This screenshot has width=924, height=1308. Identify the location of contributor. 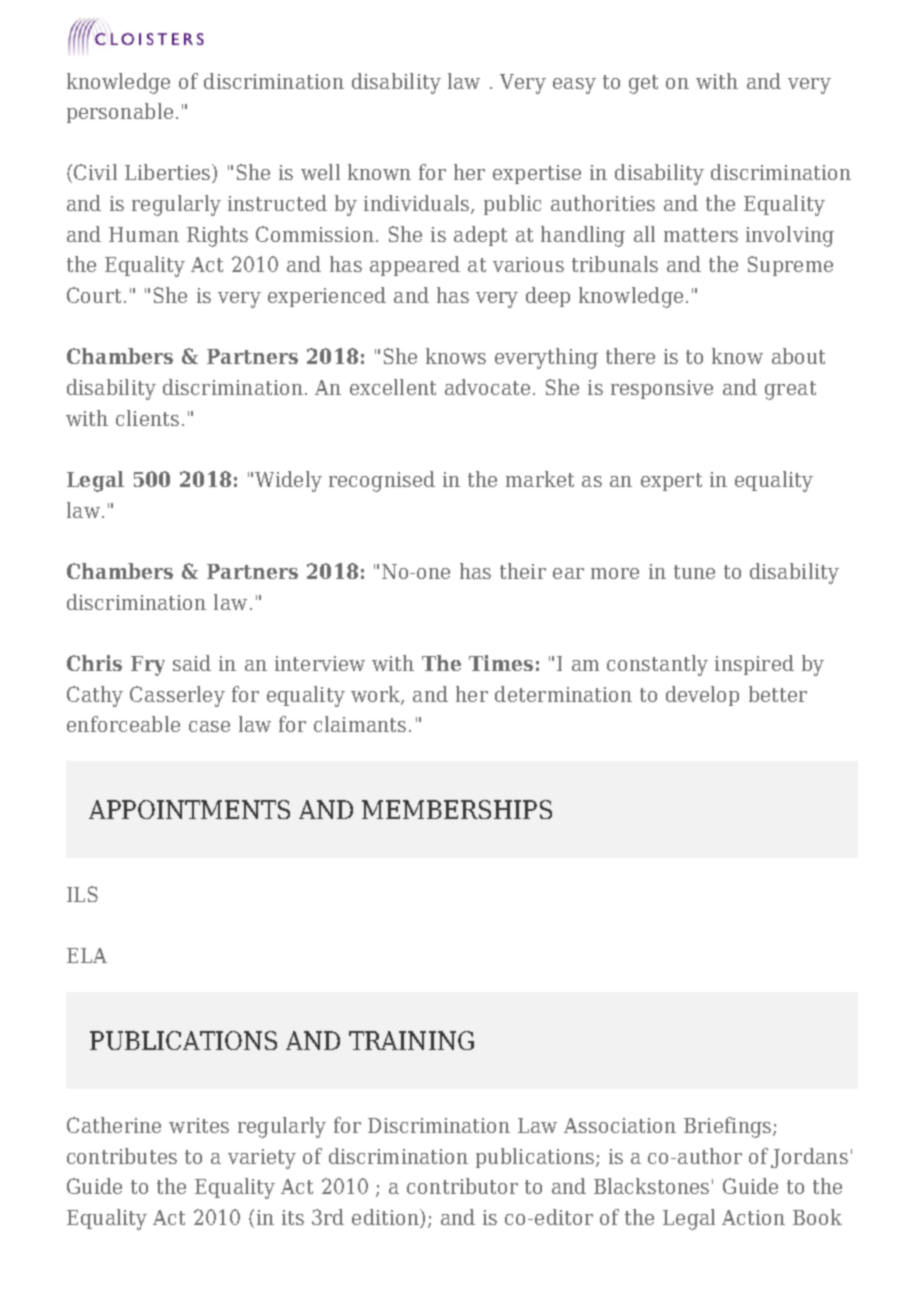
(462, 1186).
